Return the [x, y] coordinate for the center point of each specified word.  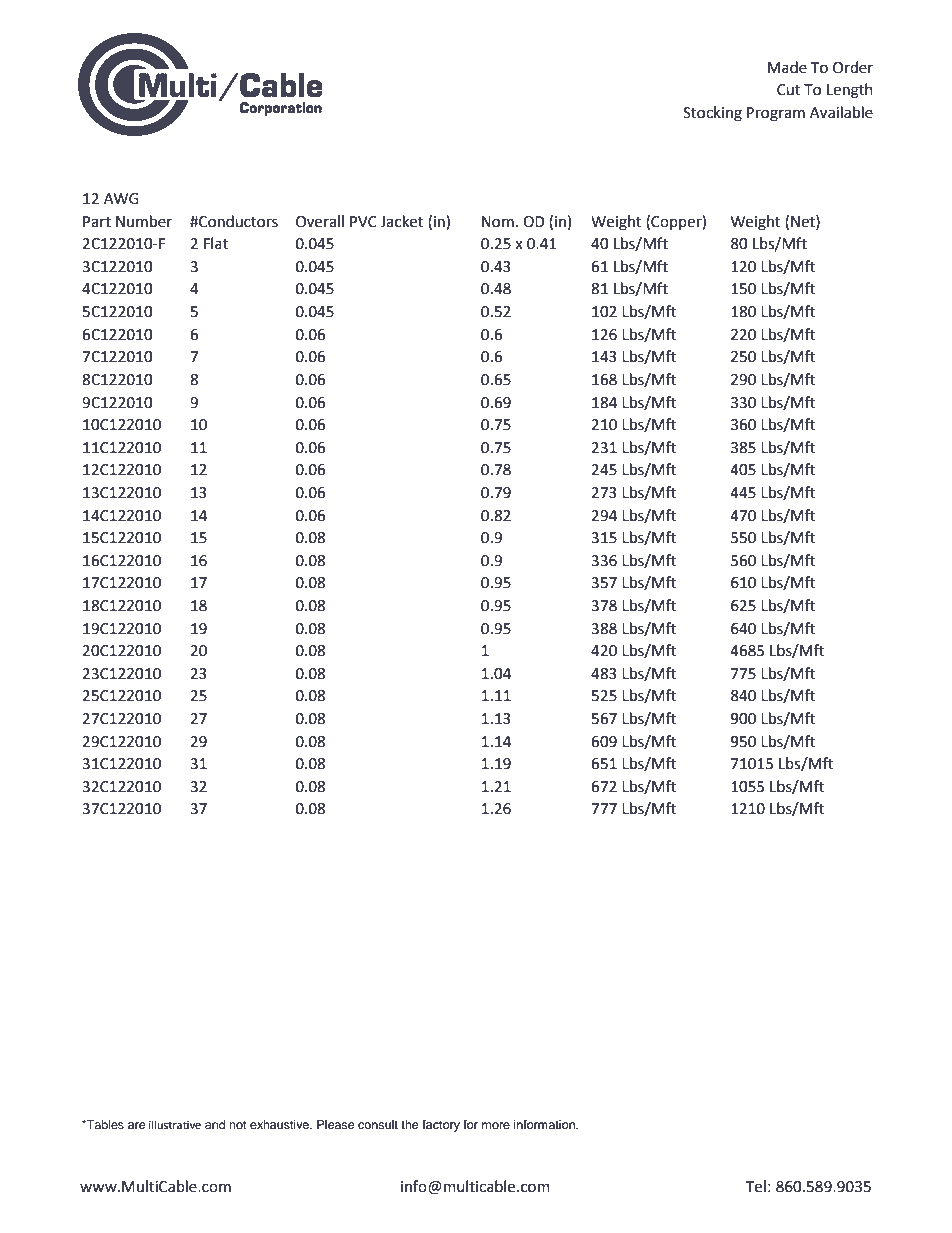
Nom [498, 222]
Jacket [402, 221]
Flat [216, 243]
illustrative [175, 1125]
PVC [363, 222]
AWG [121, 199]
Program [776, 114]
